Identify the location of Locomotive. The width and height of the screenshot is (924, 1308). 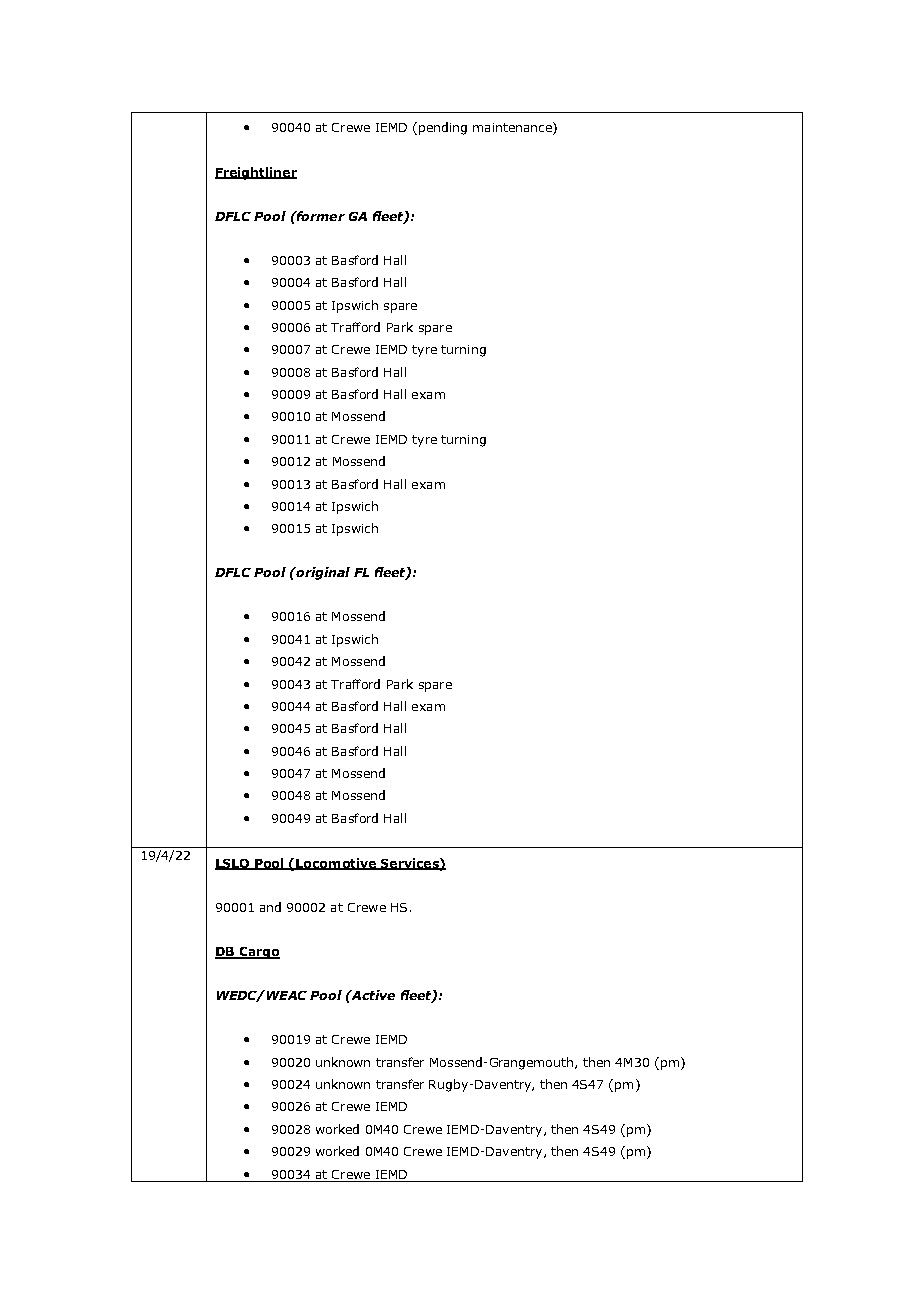
(336, 864).
